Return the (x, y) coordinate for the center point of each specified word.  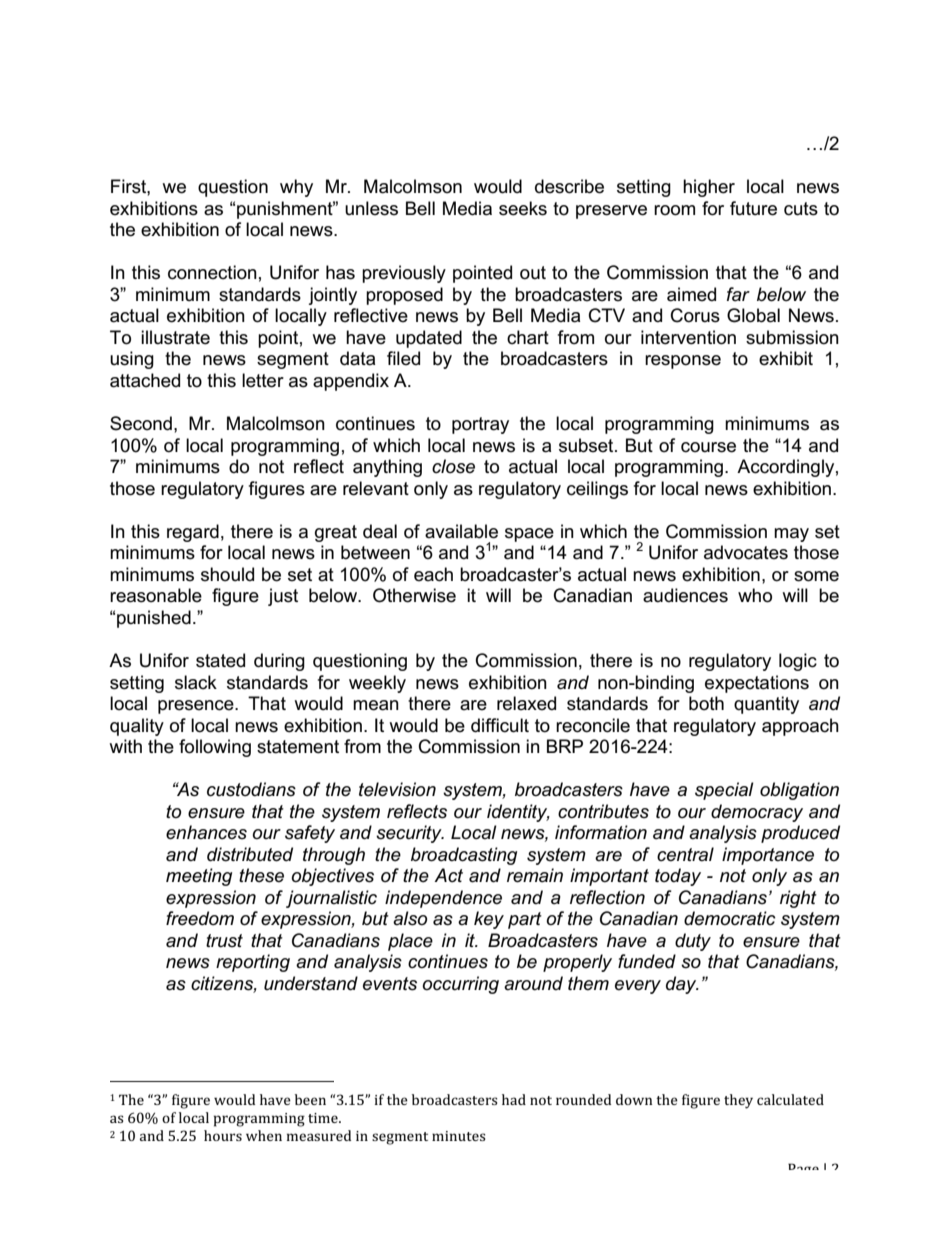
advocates (746, 552)
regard (193, 533)
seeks (523, 208)
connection (212, 272)
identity (518, 813)
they (738, 1101)
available (461, 531)
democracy (757, 813)
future (753, 208)
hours (223, 1135)
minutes (459, 1136)
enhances (206, 832)
